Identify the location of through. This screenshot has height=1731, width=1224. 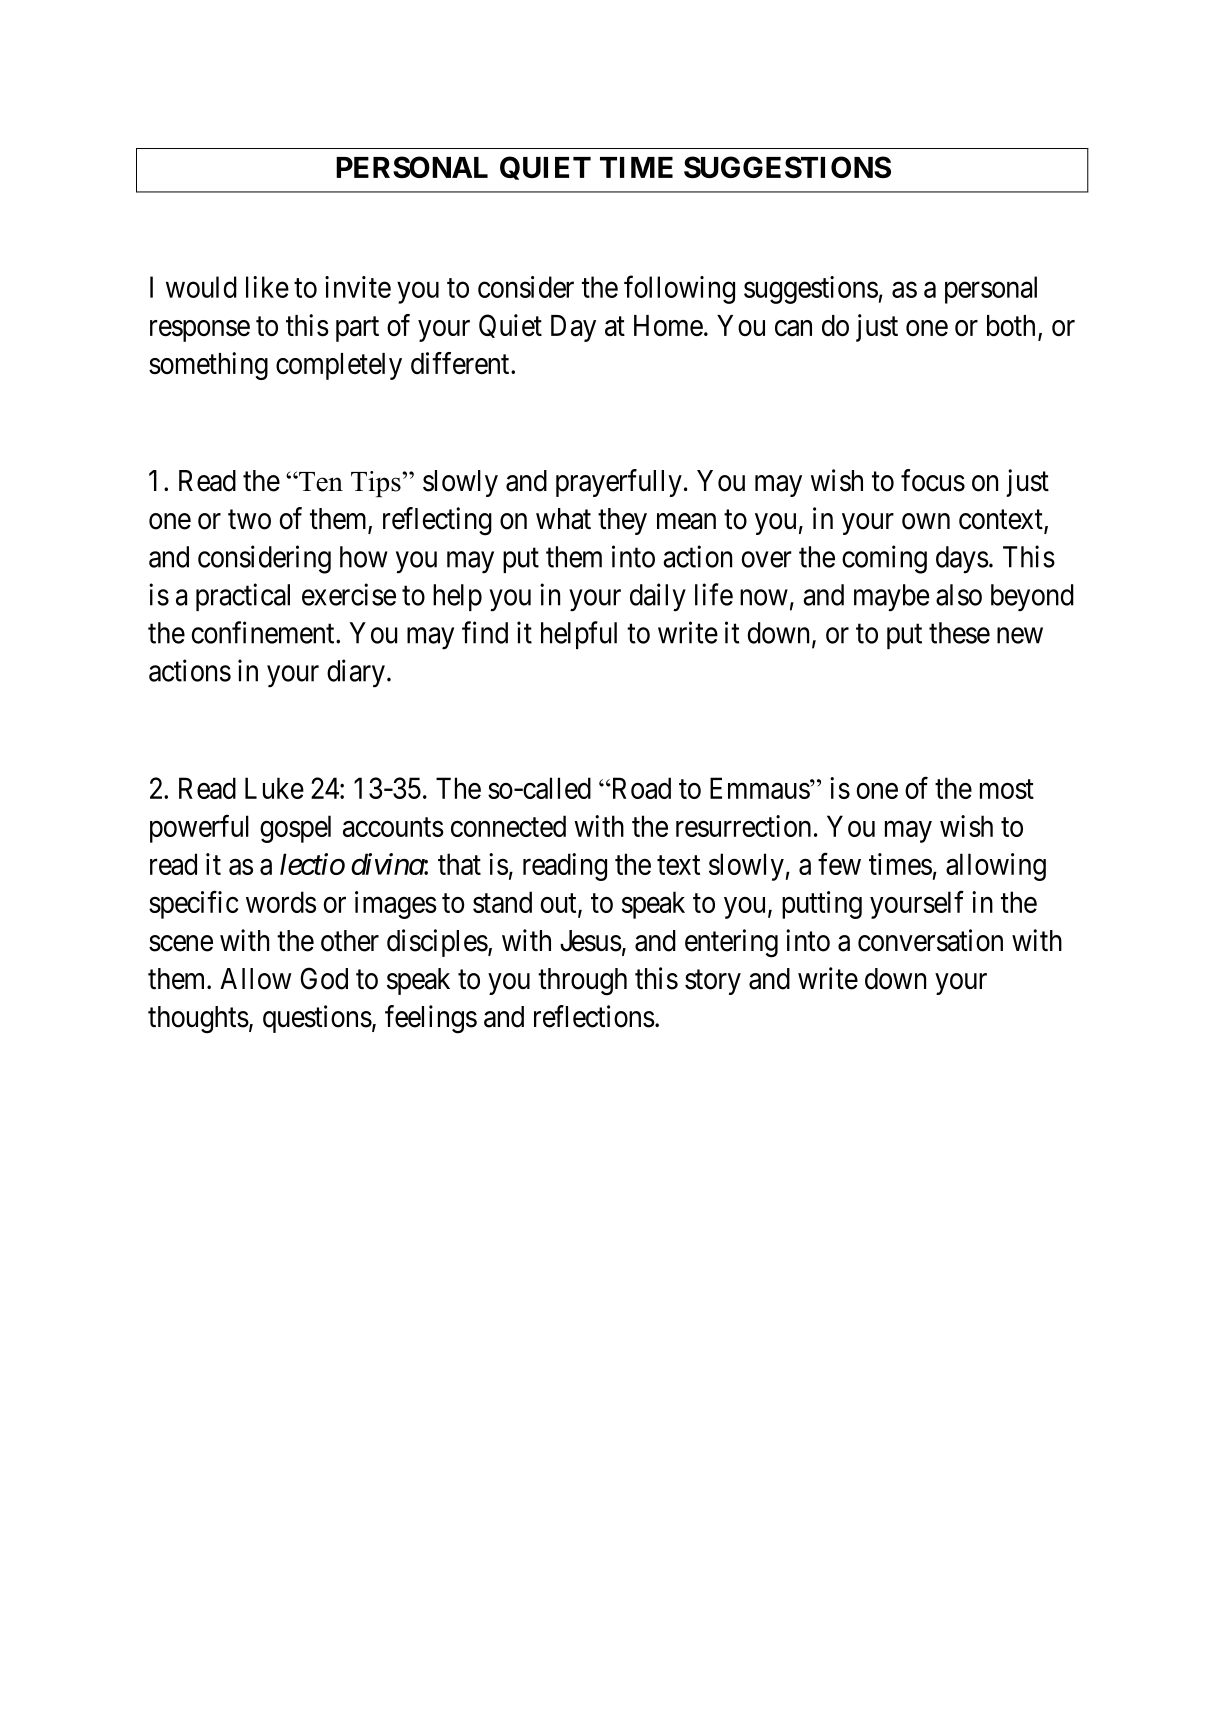
(582, 982).
